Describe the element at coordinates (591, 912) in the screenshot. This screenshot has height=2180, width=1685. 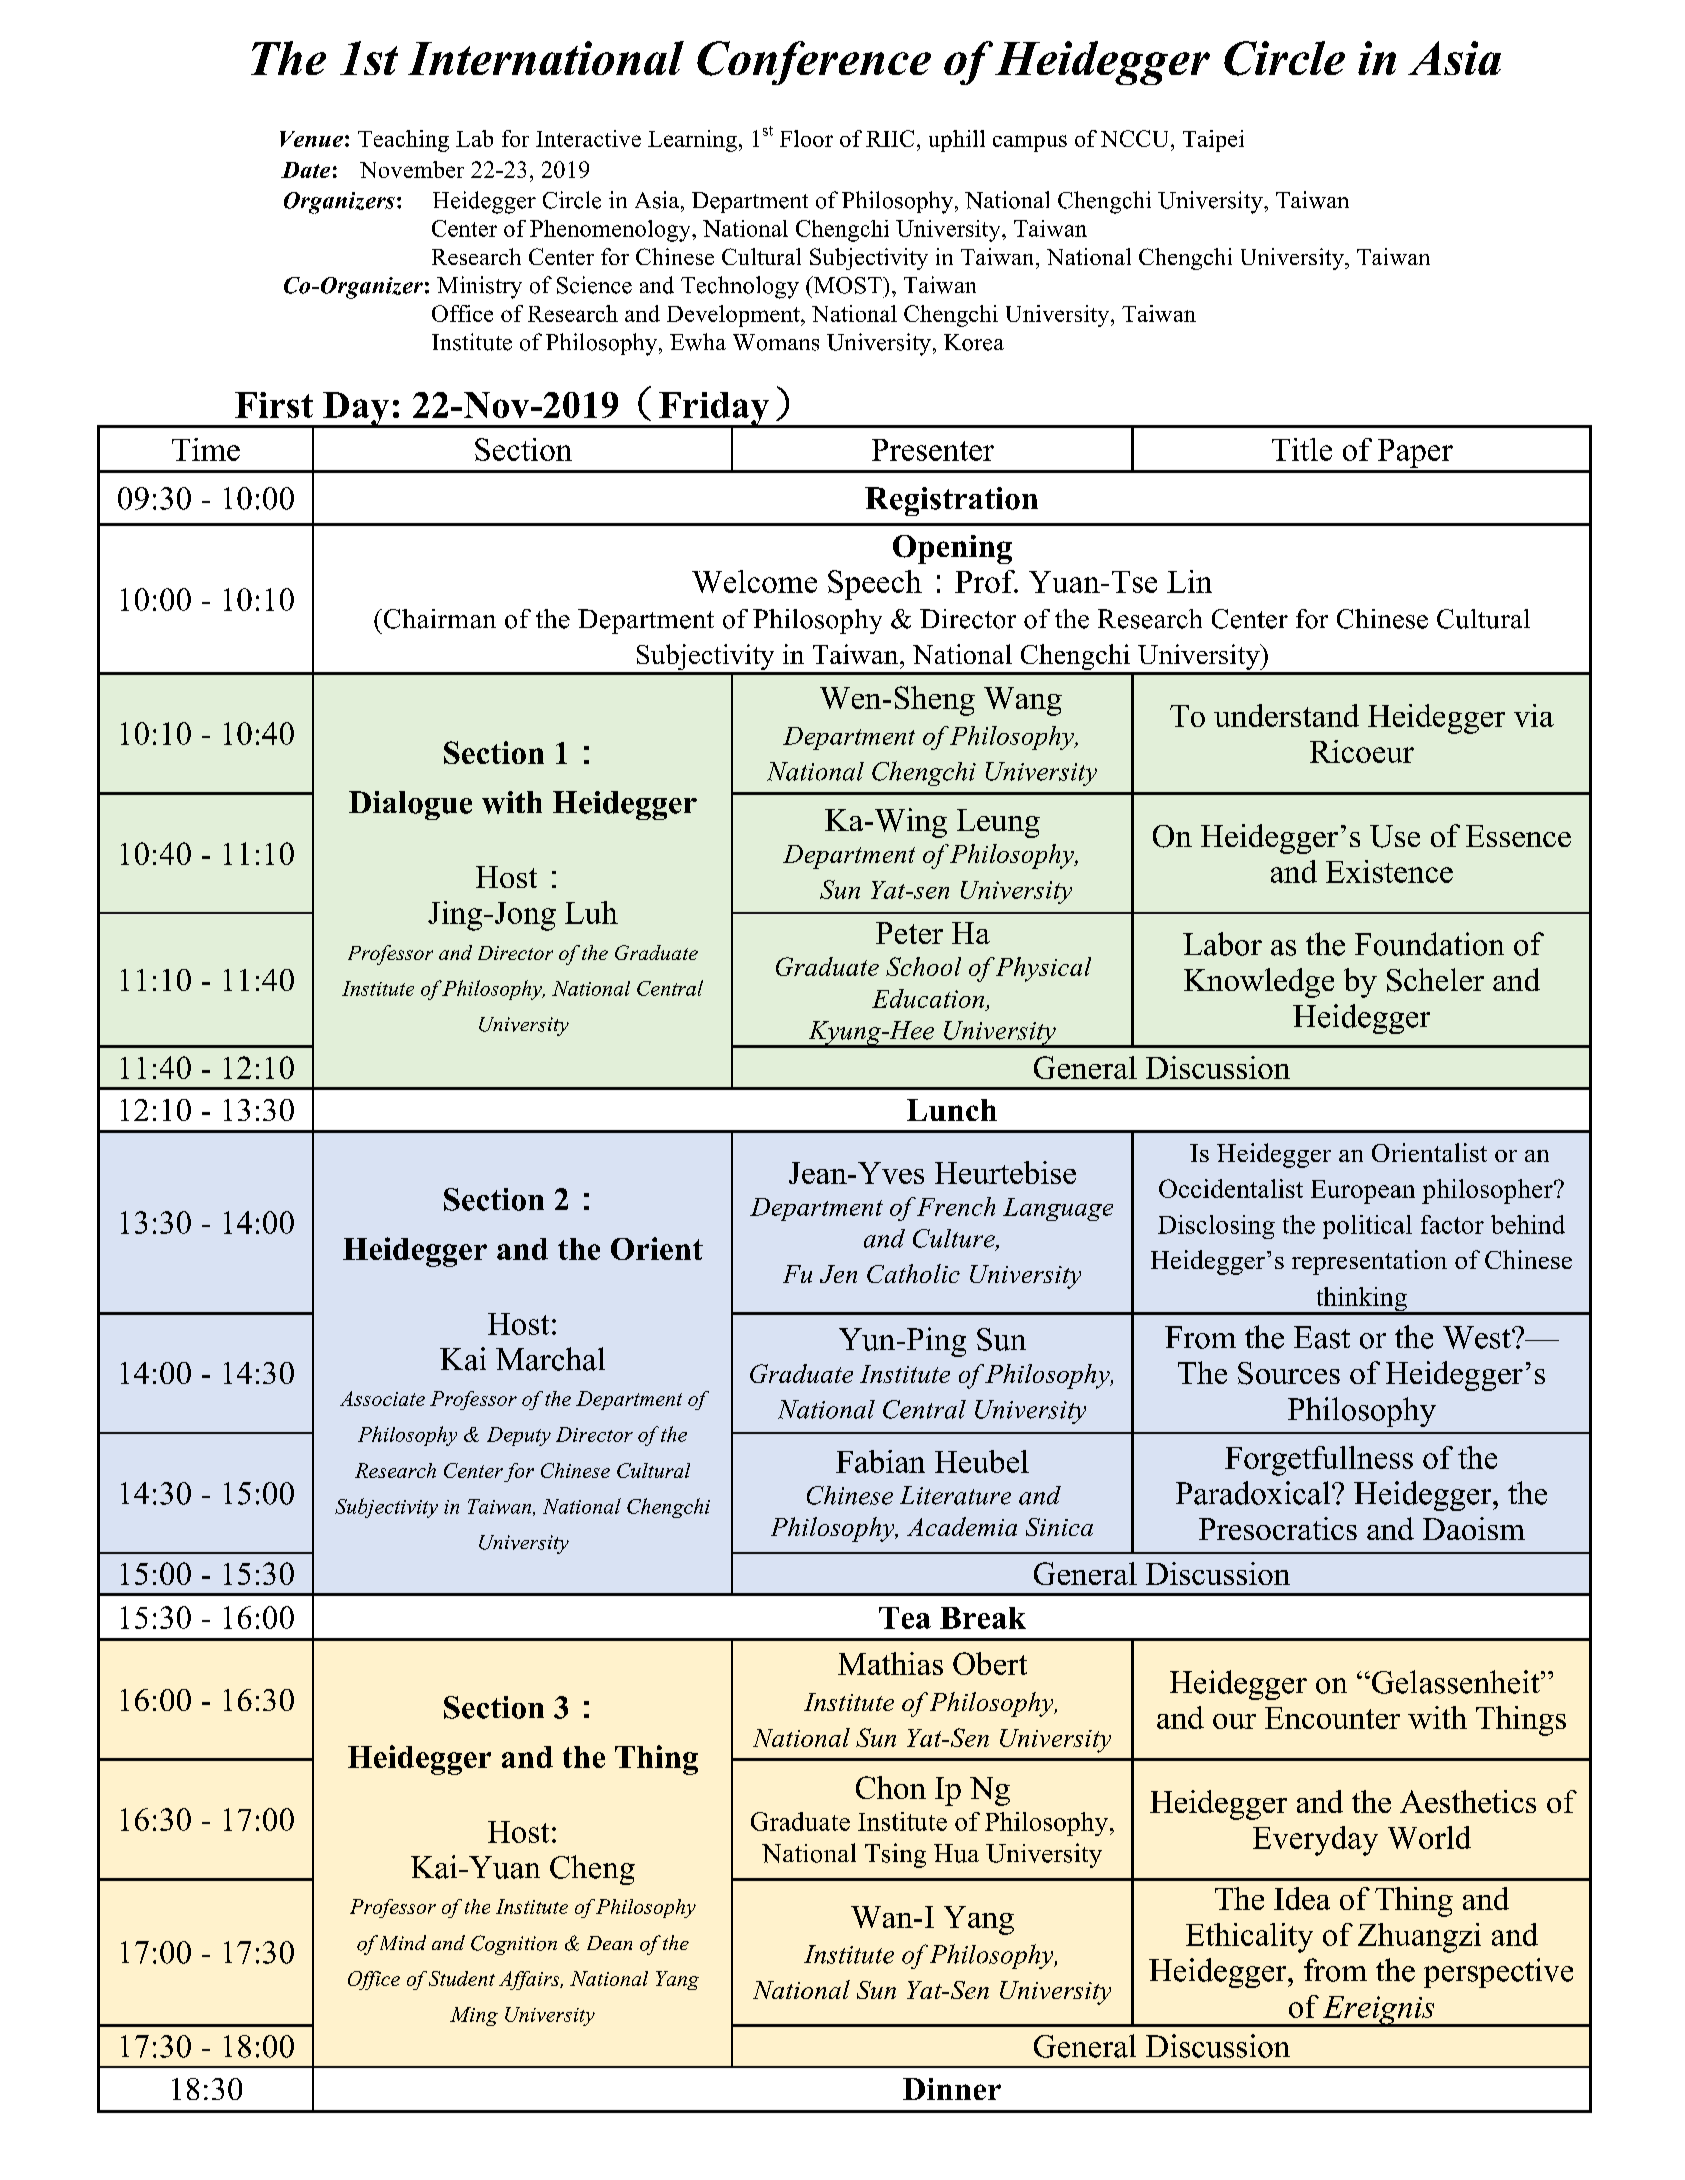
I see `Luh` at that location.
